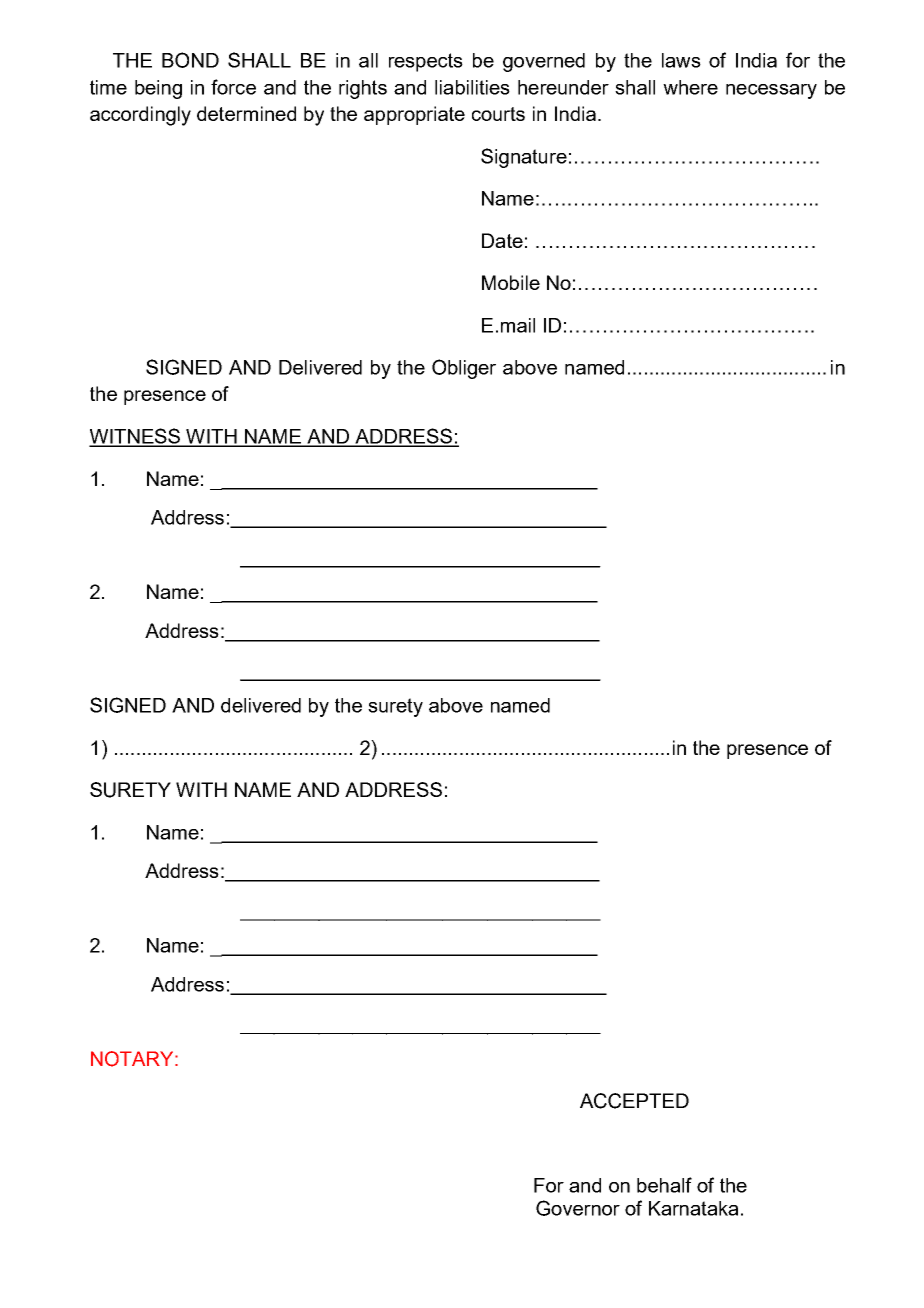 This image has width=924, height=1308. I want to click on Date, so click(502, 240).
